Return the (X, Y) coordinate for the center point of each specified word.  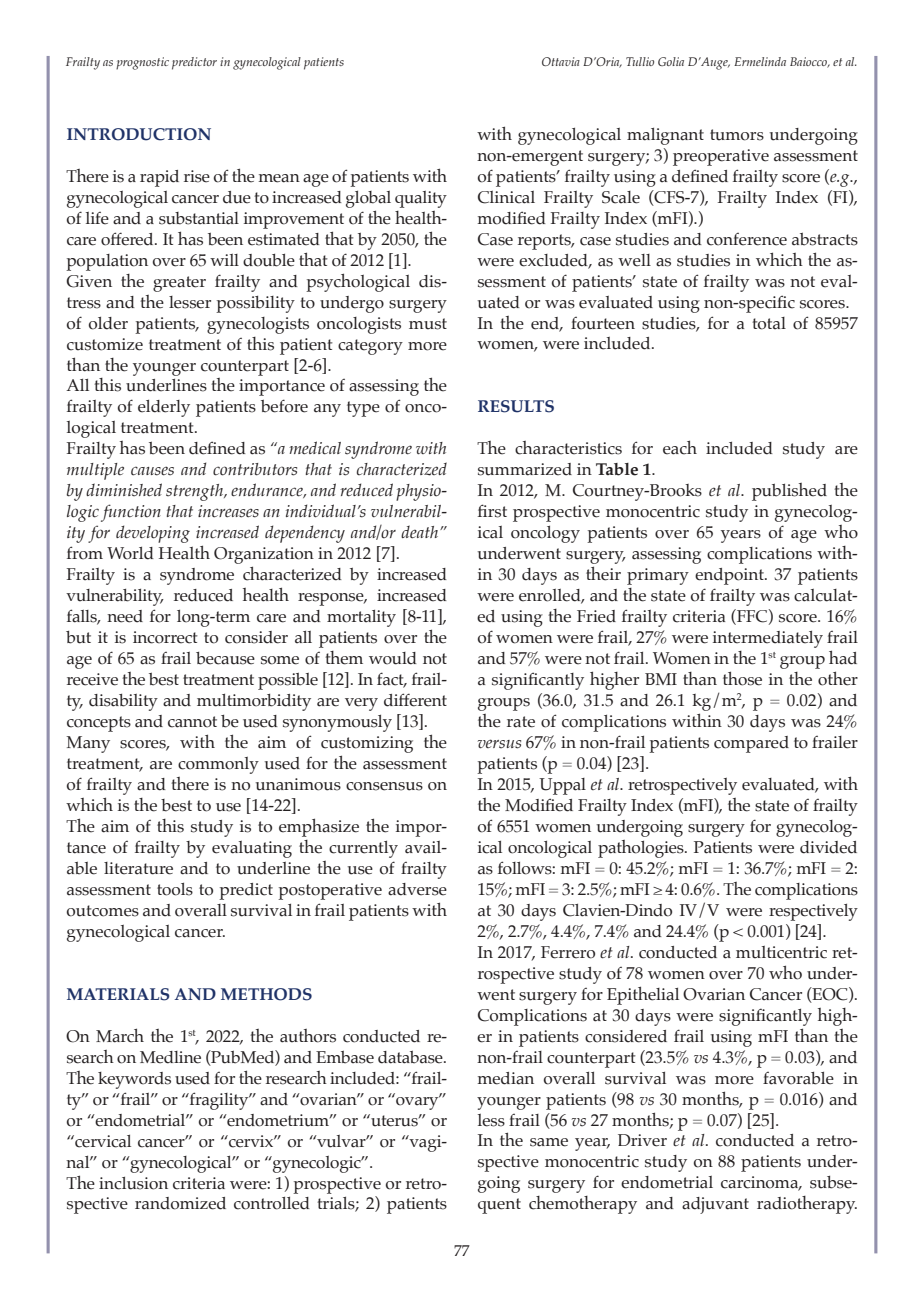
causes (152, 471)
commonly (218, 765)
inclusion (133, 1183)
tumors (737, 135)
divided (828, 847)
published (789, 492)
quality (421, 199)
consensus (384, 786)
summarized (525, 469)
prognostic (142, 63)
